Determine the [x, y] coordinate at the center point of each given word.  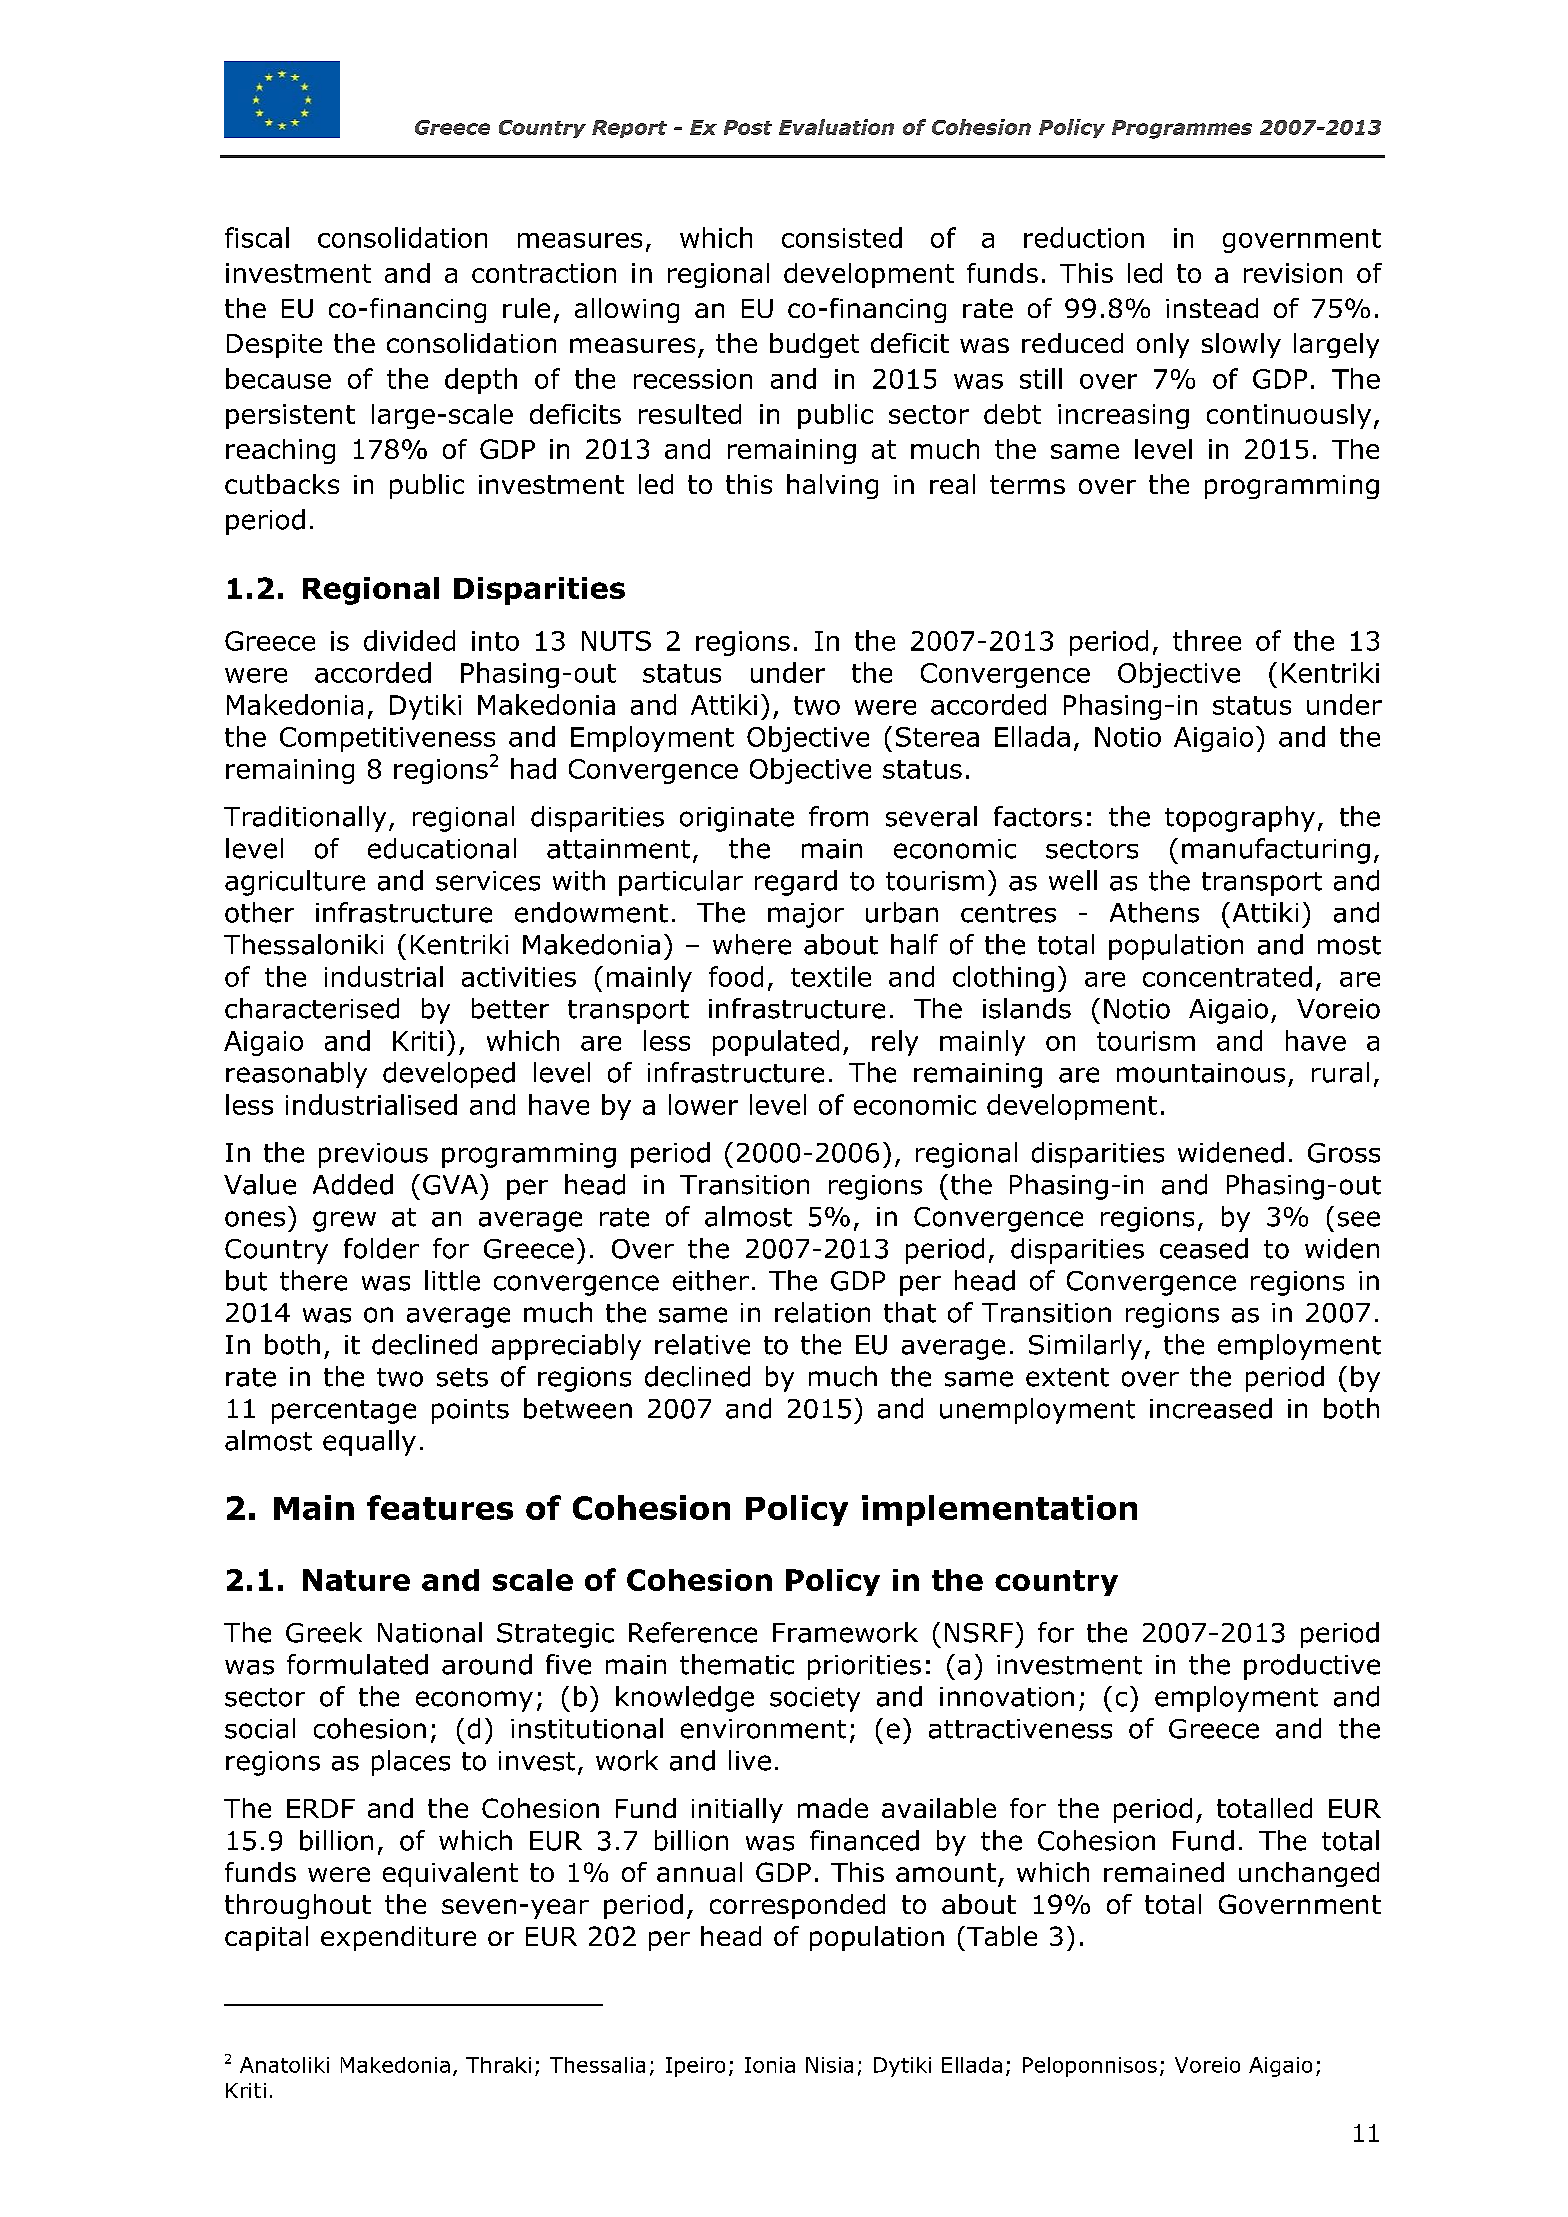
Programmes [1182, 129]
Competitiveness [387, 739]
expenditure [398, 1938]
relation [822, 1312]
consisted [842, 237]
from [838, 816]
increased [1211, 1408]
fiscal [257, 237]
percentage [344, 1412]
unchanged [1309, 1874]
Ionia [770, 2065]
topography [1240, 819]
